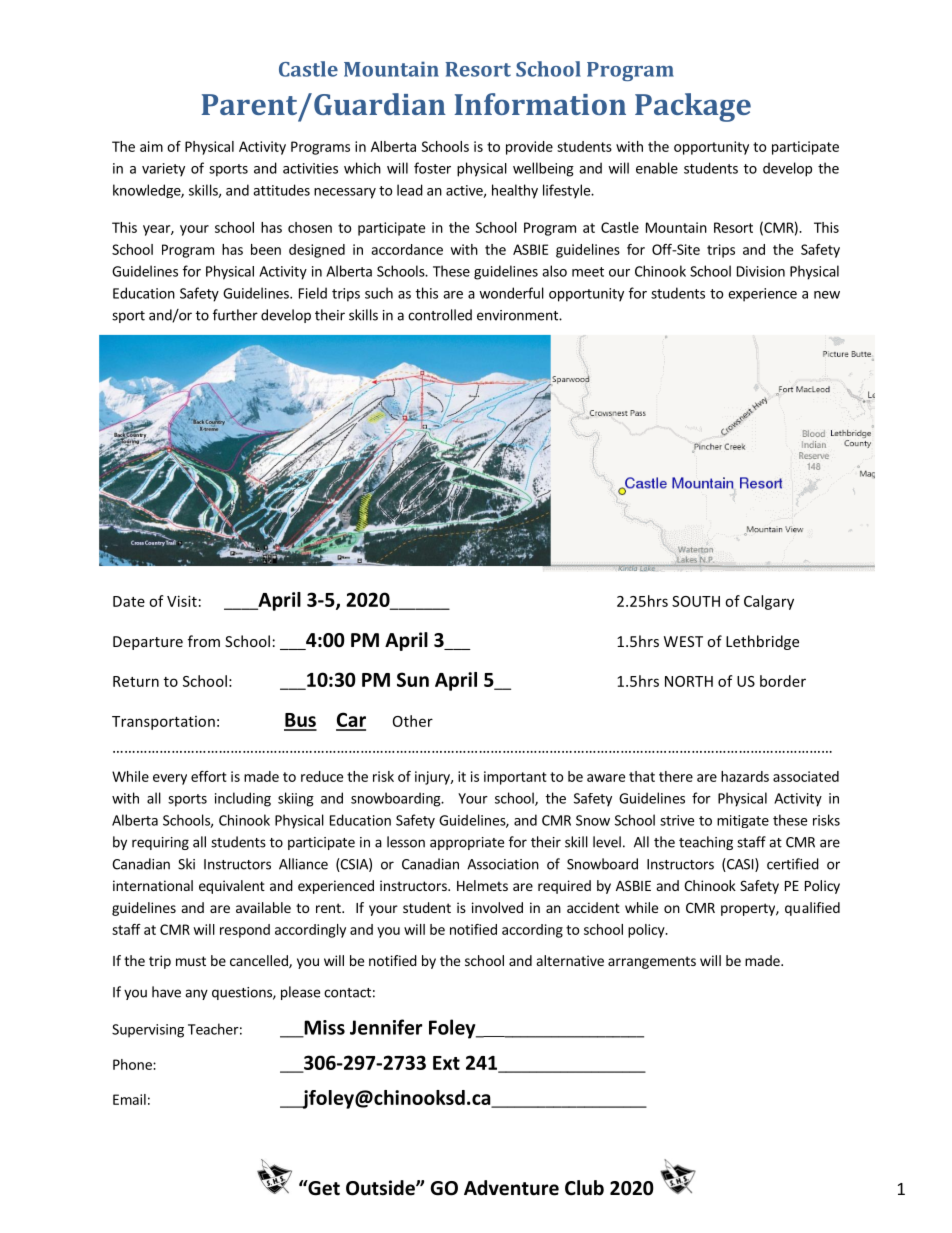 Image resolution: width=952 pixels, height=1233 pixels. Describe the element at coordinates (440, 315) in the page. I see `controlled` at that location.
